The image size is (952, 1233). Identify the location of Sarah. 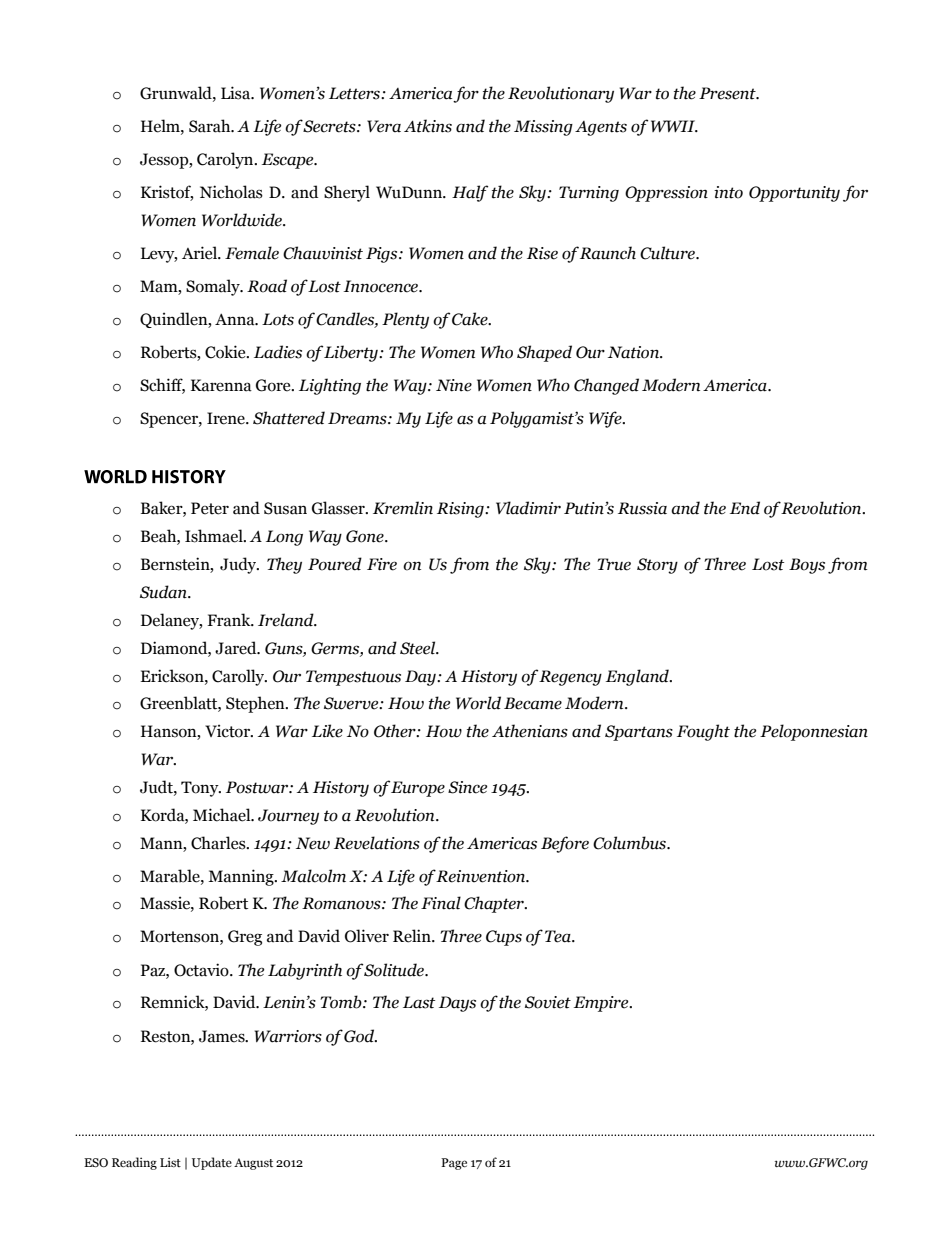
(211, 126).
